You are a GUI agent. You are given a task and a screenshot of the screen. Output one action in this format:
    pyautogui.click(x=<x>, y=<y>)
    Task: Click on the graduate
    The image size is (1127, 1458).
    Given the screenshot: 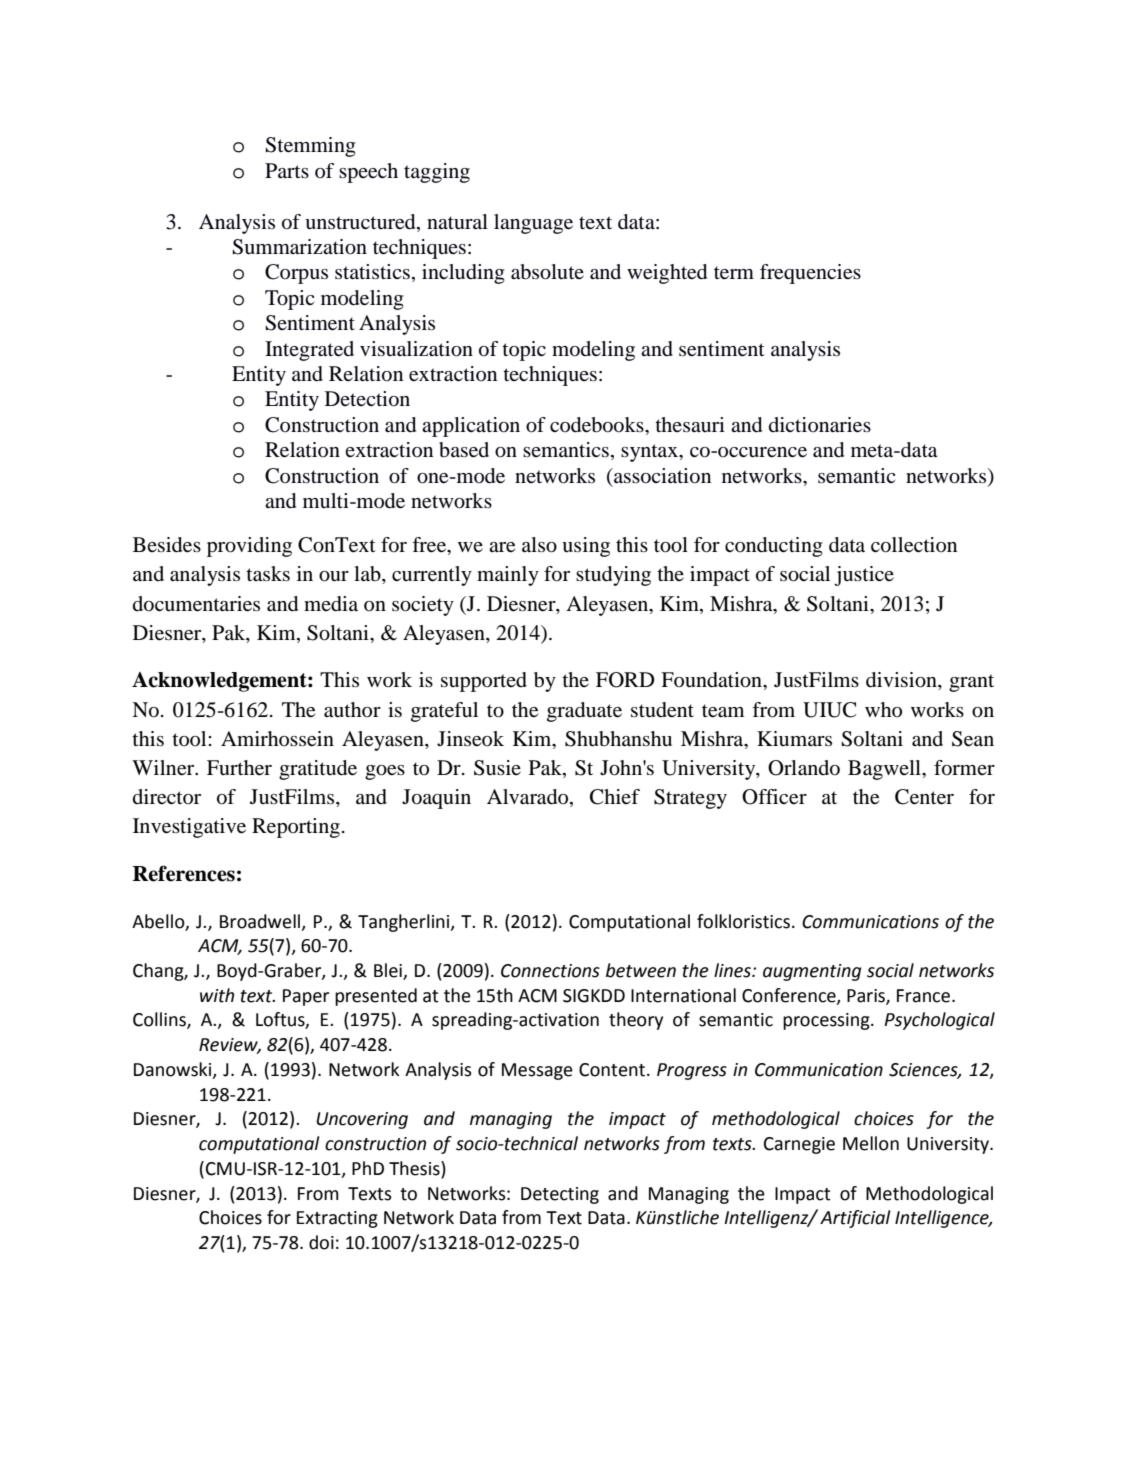 What is the action you would take?
    pyautogui.click(x=584, y=712)
